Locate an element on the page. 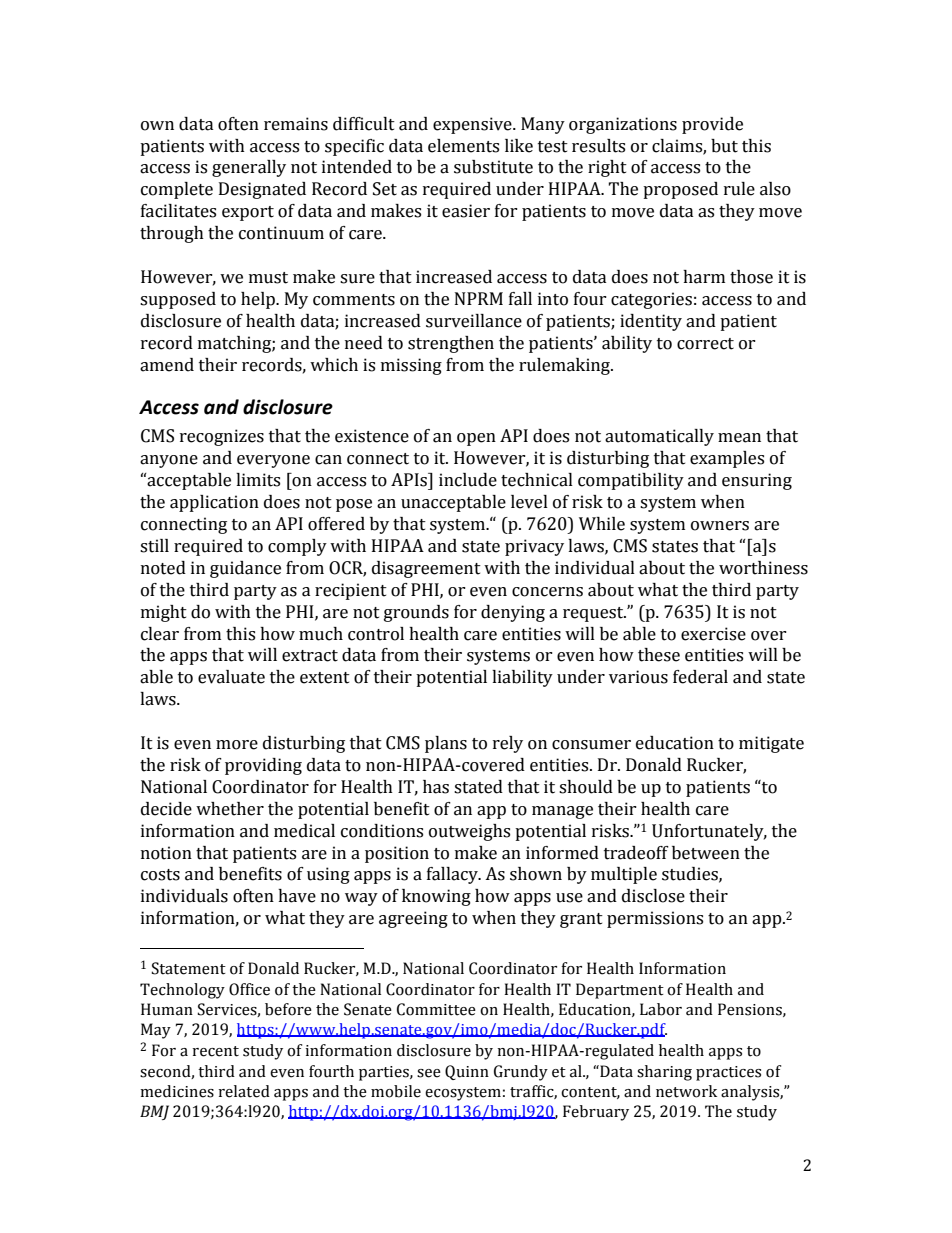  related is located at coordinates (244, 1091).
